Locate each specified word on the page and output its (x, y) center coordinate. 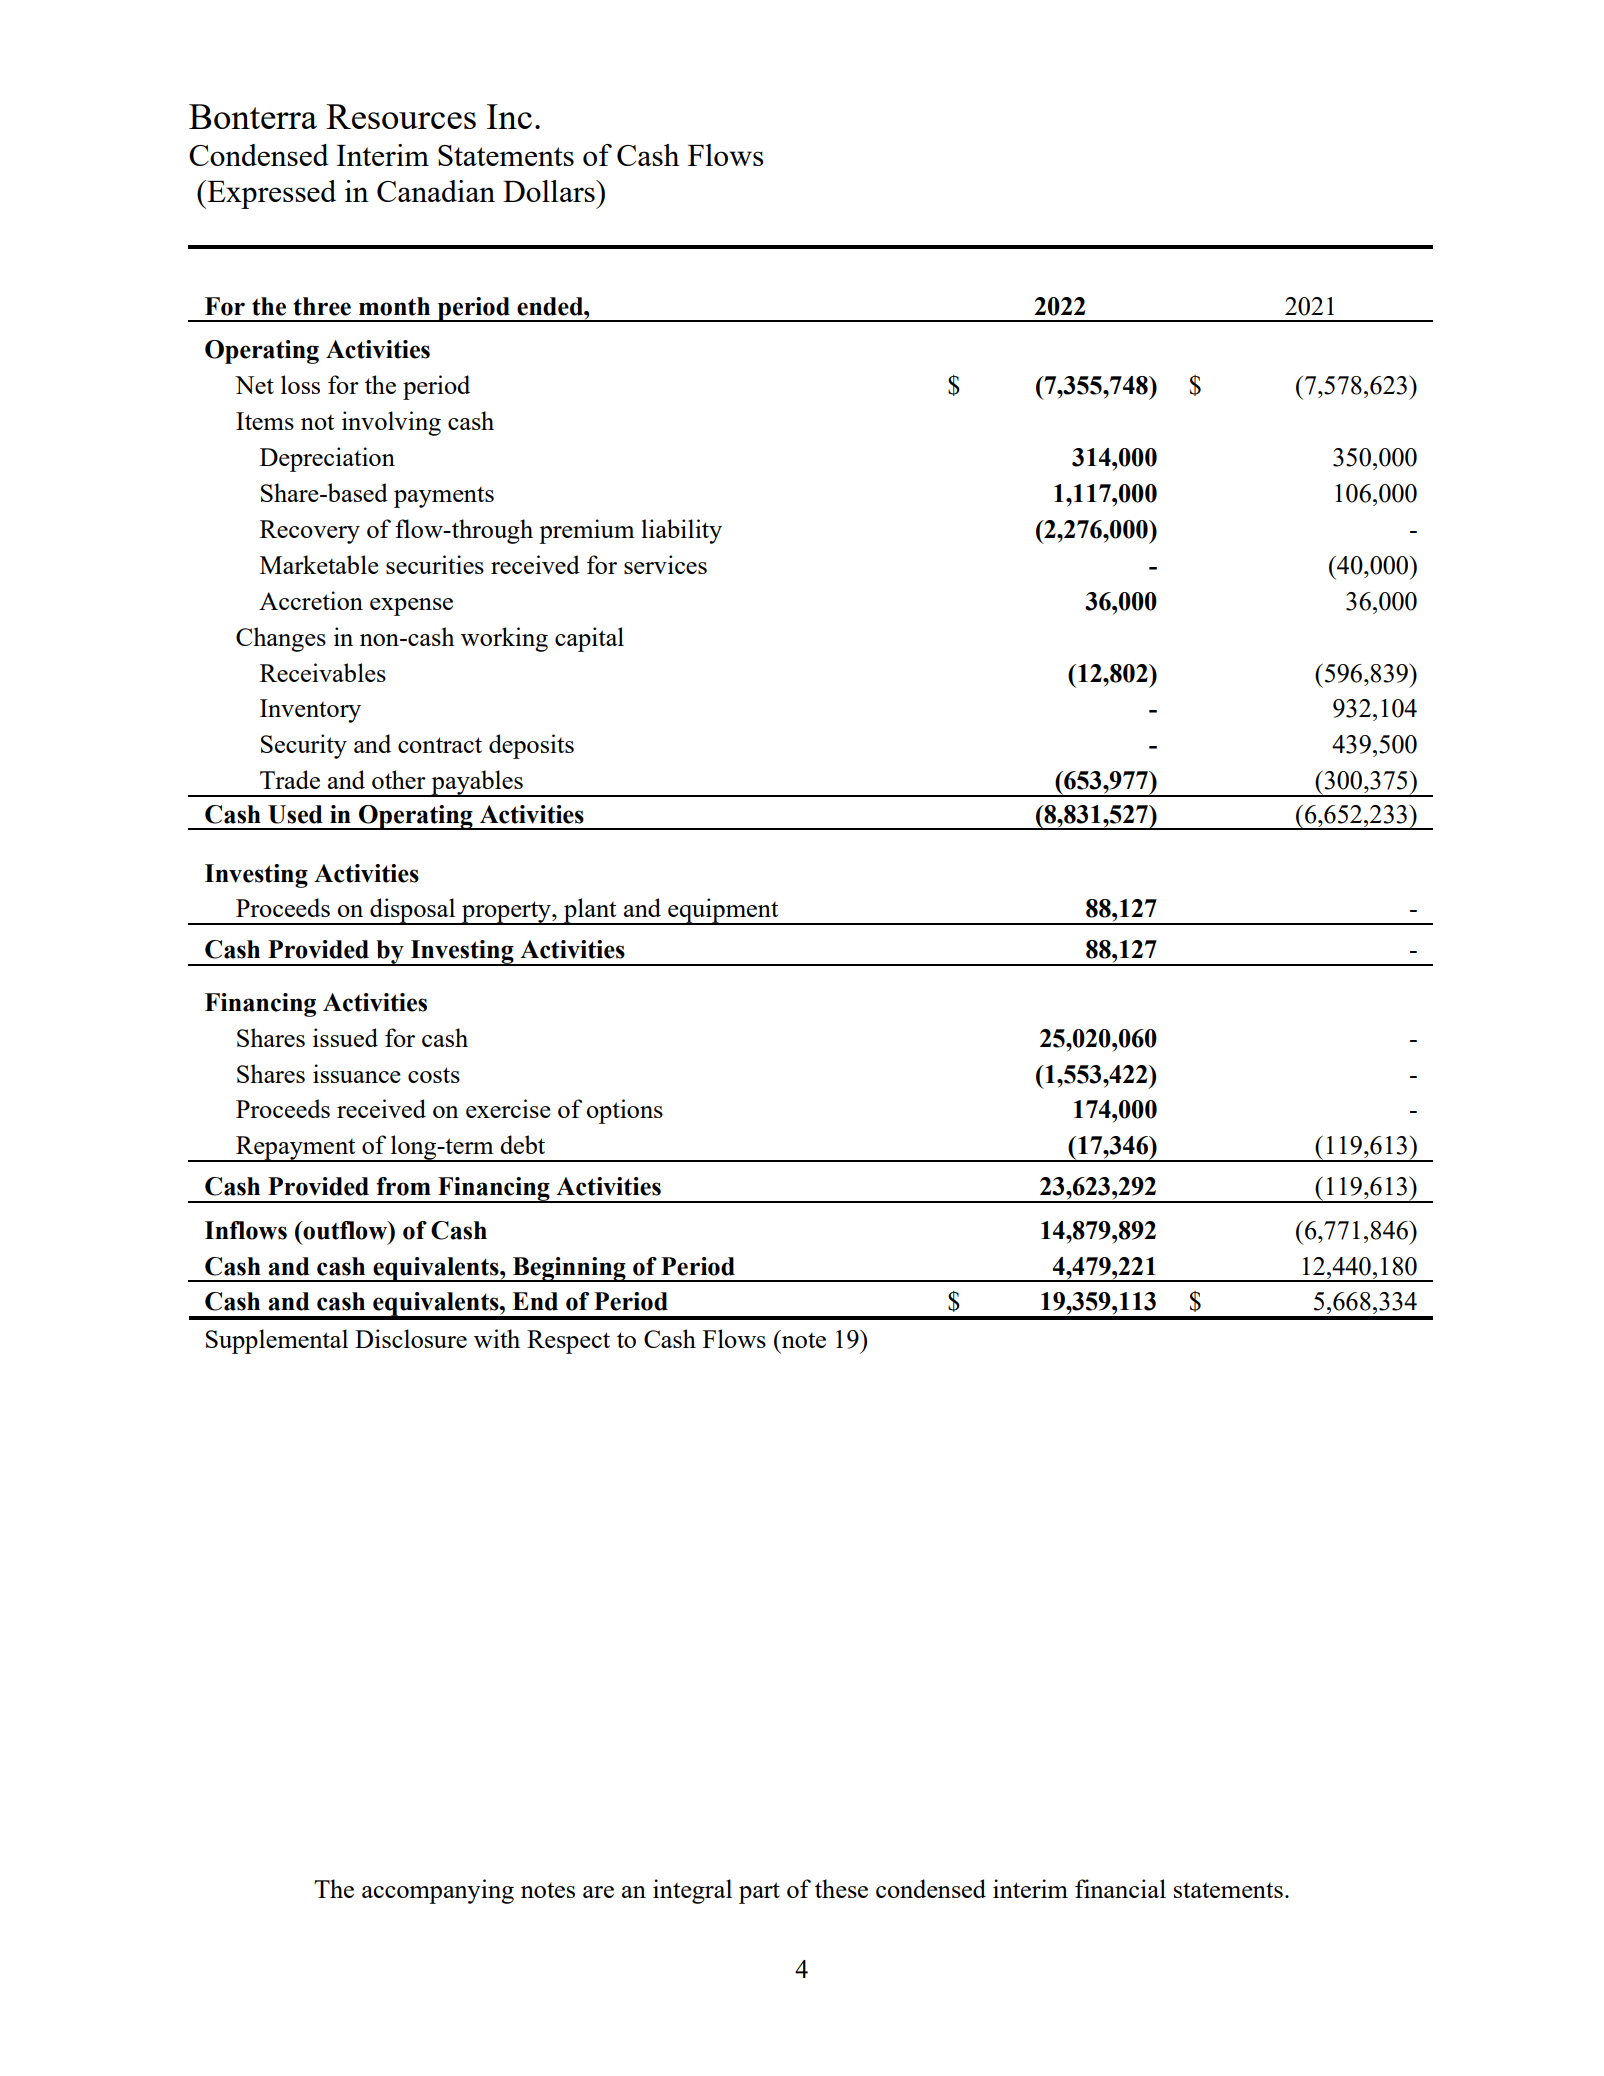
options (624, 1111)
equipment (723, 911)
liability (681, 531)
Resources (401, 116)
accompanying (438, 1891)
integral (692, 1891)
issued (345, 1037)
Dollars (550, 191)
